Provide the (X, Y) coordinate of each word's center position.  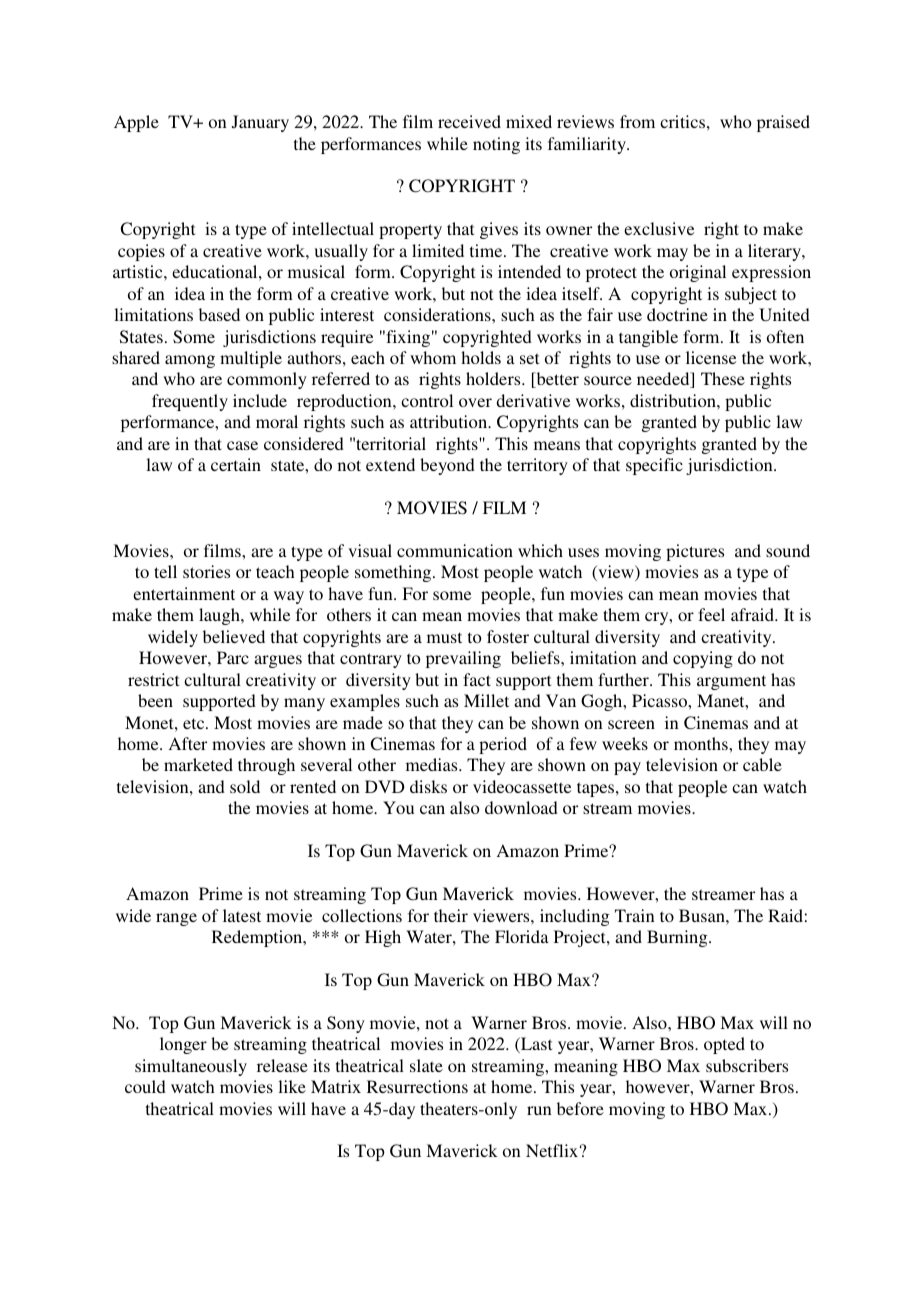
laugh (220, 616)
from (637, 121)
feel (711, 614)
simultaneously (191, 1067)
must (444, 637)
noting (496, 145)
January (260, 123)
